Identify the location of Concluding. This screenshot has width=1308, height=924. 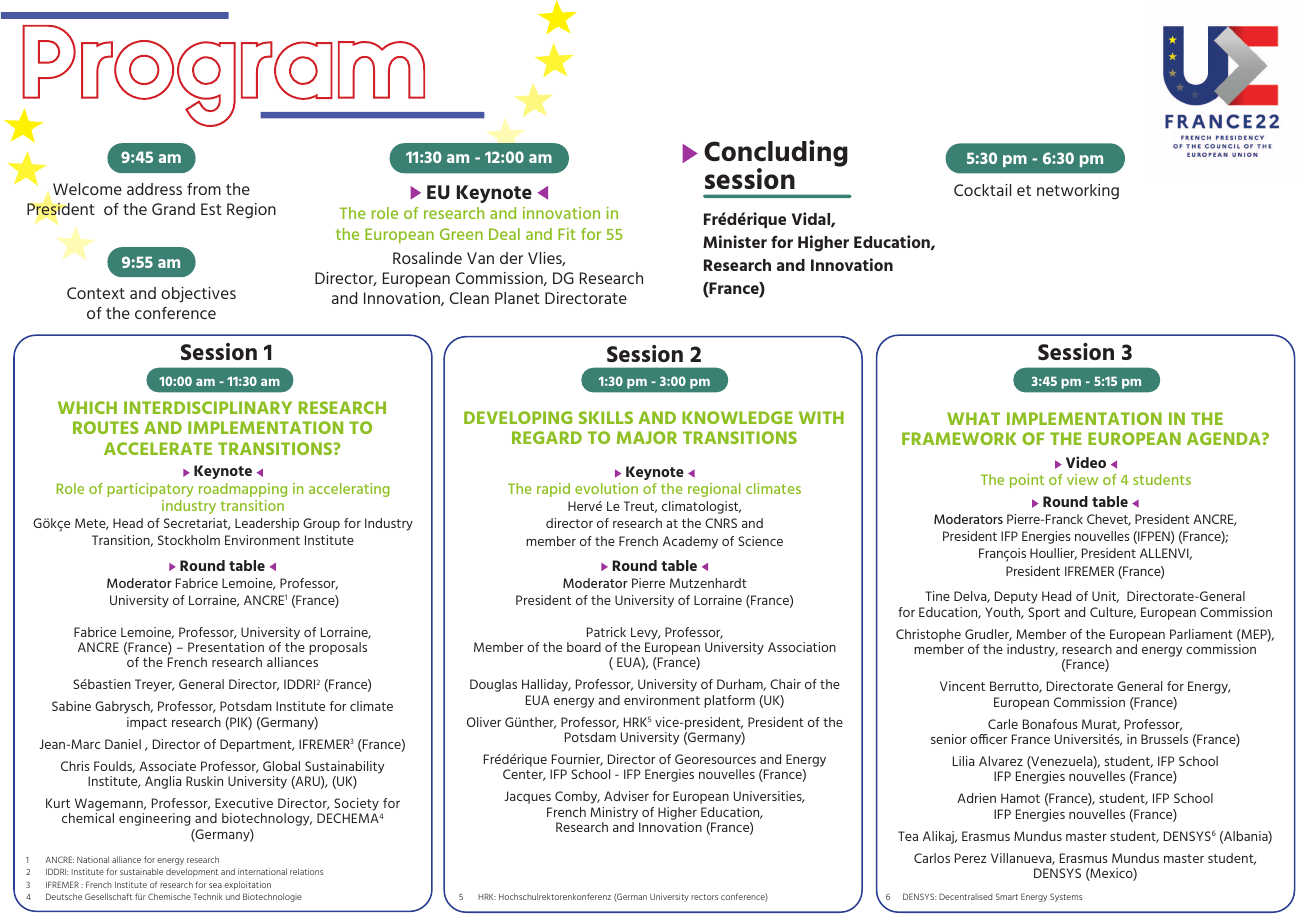
(776, 155).
